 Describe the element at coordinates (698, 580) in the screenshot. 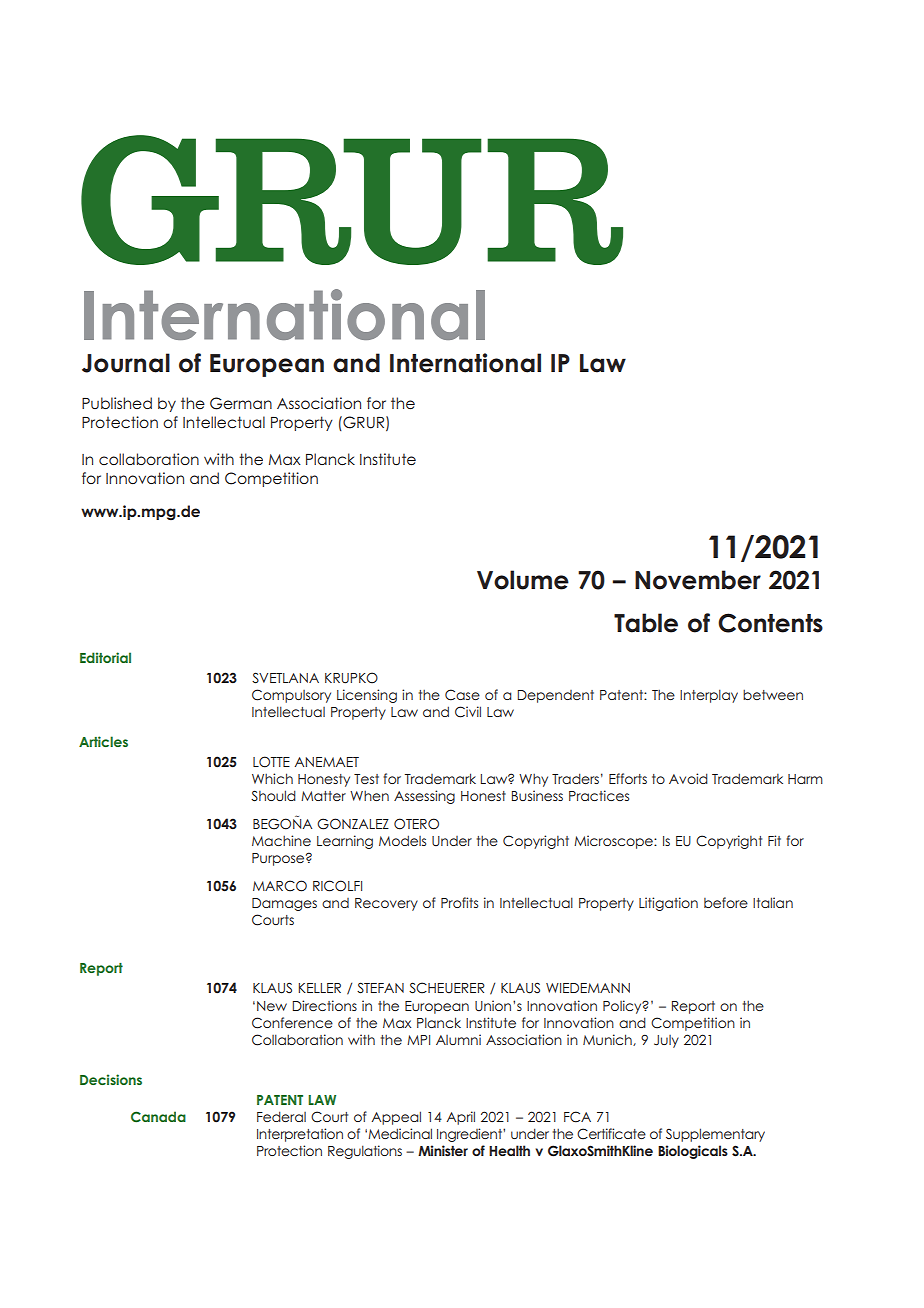

I see `November` at that location.
